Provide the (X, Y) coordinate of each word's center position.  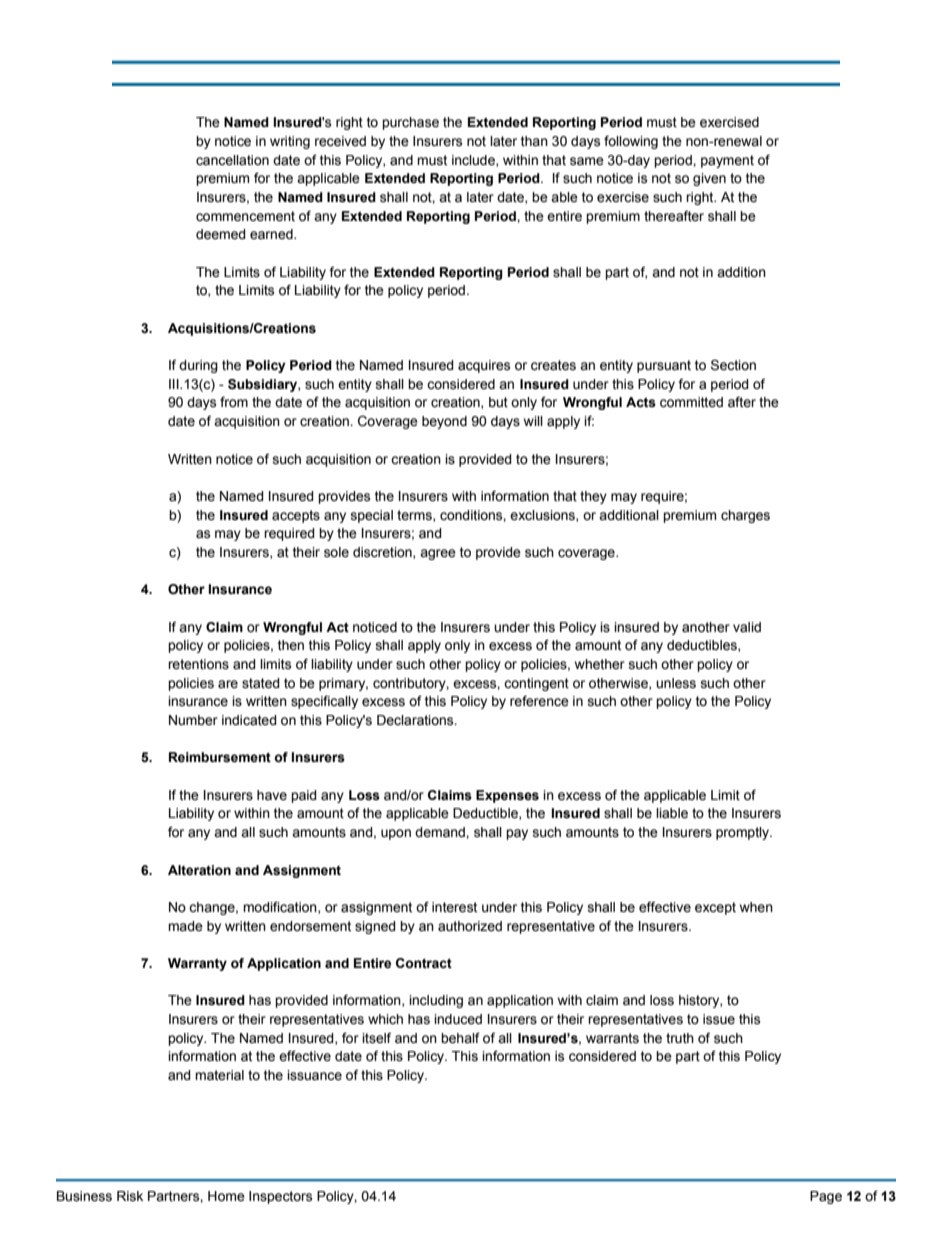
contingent (536, 684)
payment (727, 161)
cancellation (232, 160)
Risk (130, 1196)
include (474, 161)
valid (747, 627)
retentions (198, 664)
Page (826, 1197)
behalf (460, 1038)
